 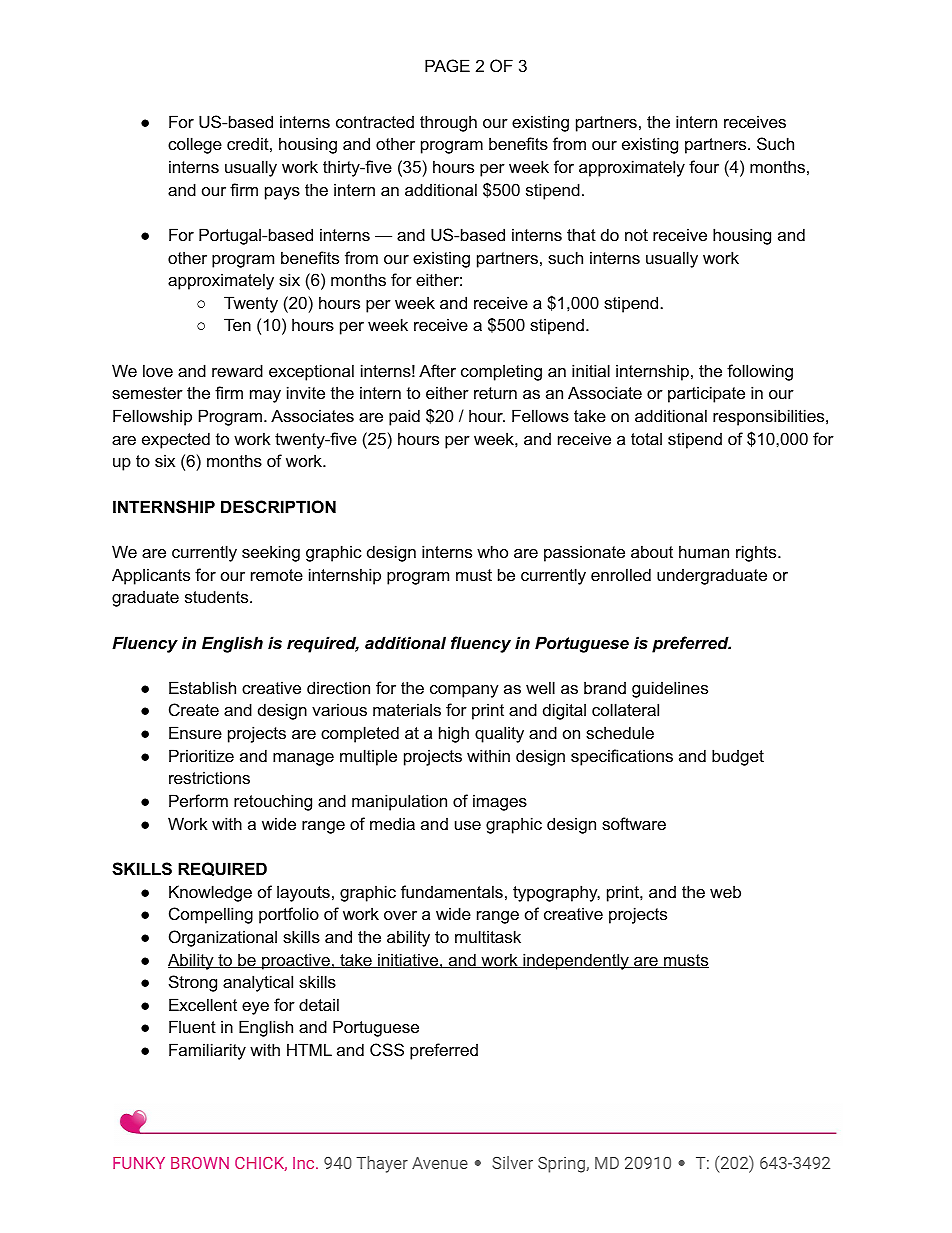 What do you see at coordinates (200, 1163) in the screenshot?
I see `BROWN` at bounding box center [200, 1163].
